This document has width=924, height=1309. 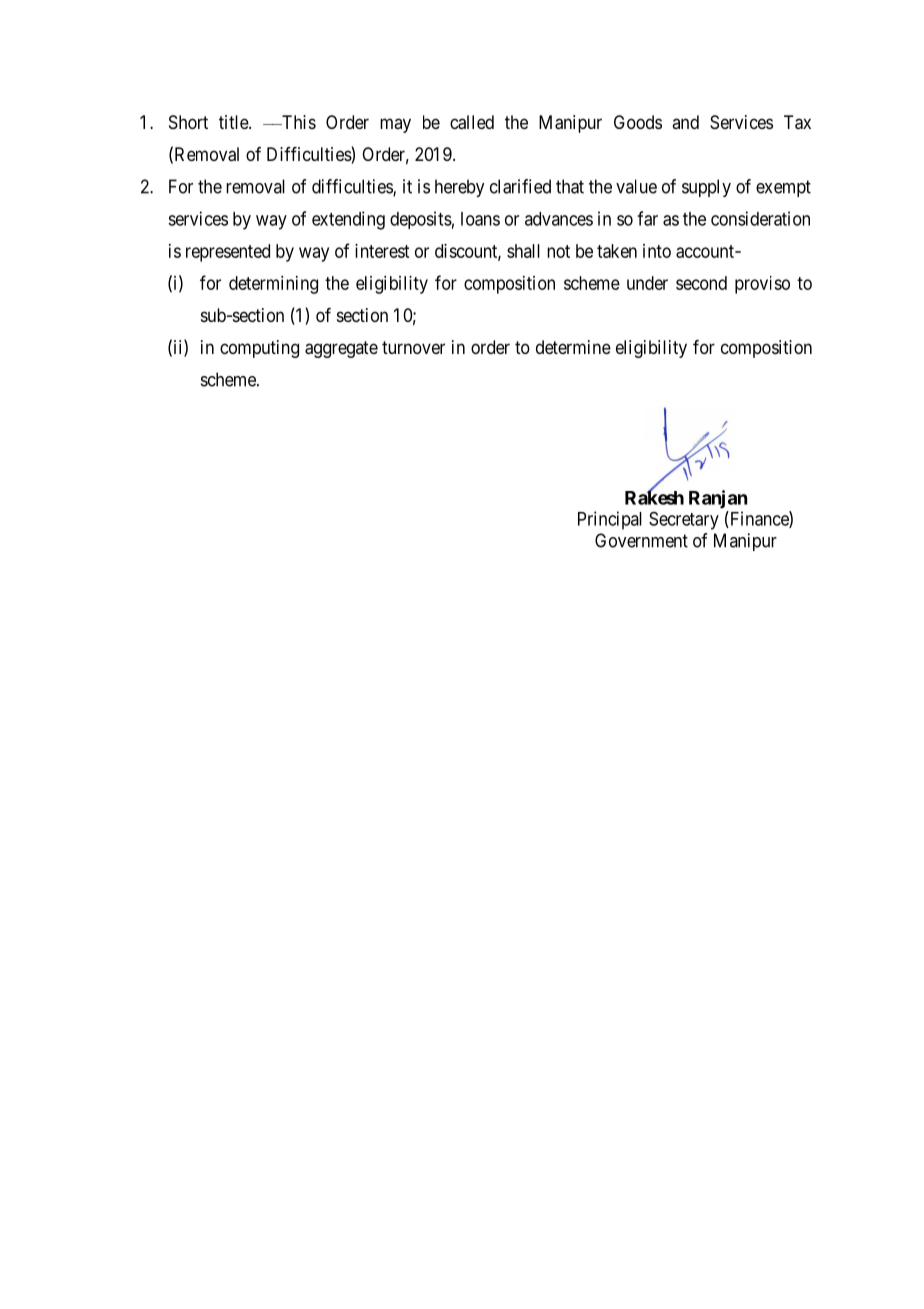 I want to click on Rakesh, so click(x=654, y=497).
